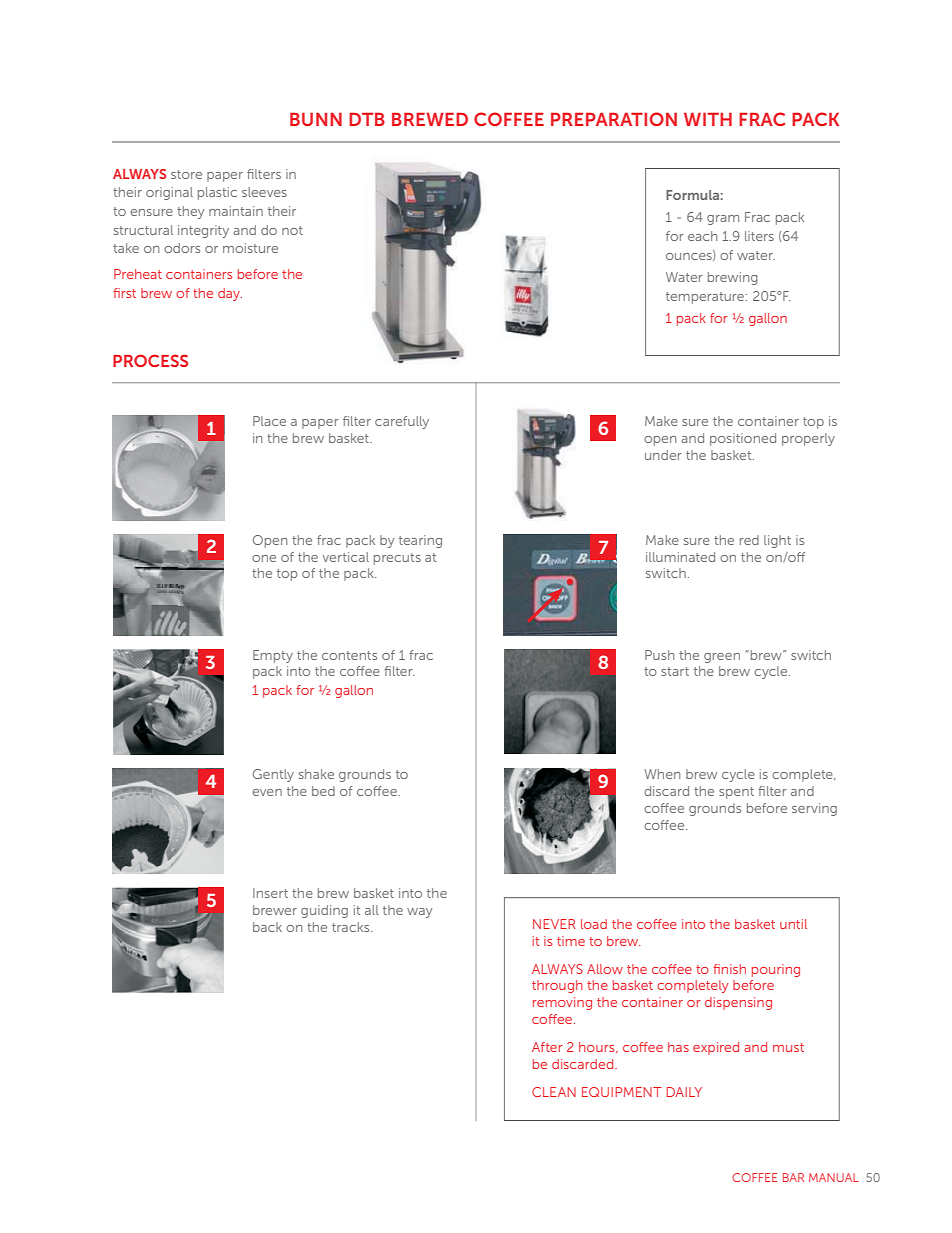 The height and width of the document is (1233, 952). What do you see at coordinates (420, 541) in the document?
I see `tearing` at bounding box center [420, 541].
